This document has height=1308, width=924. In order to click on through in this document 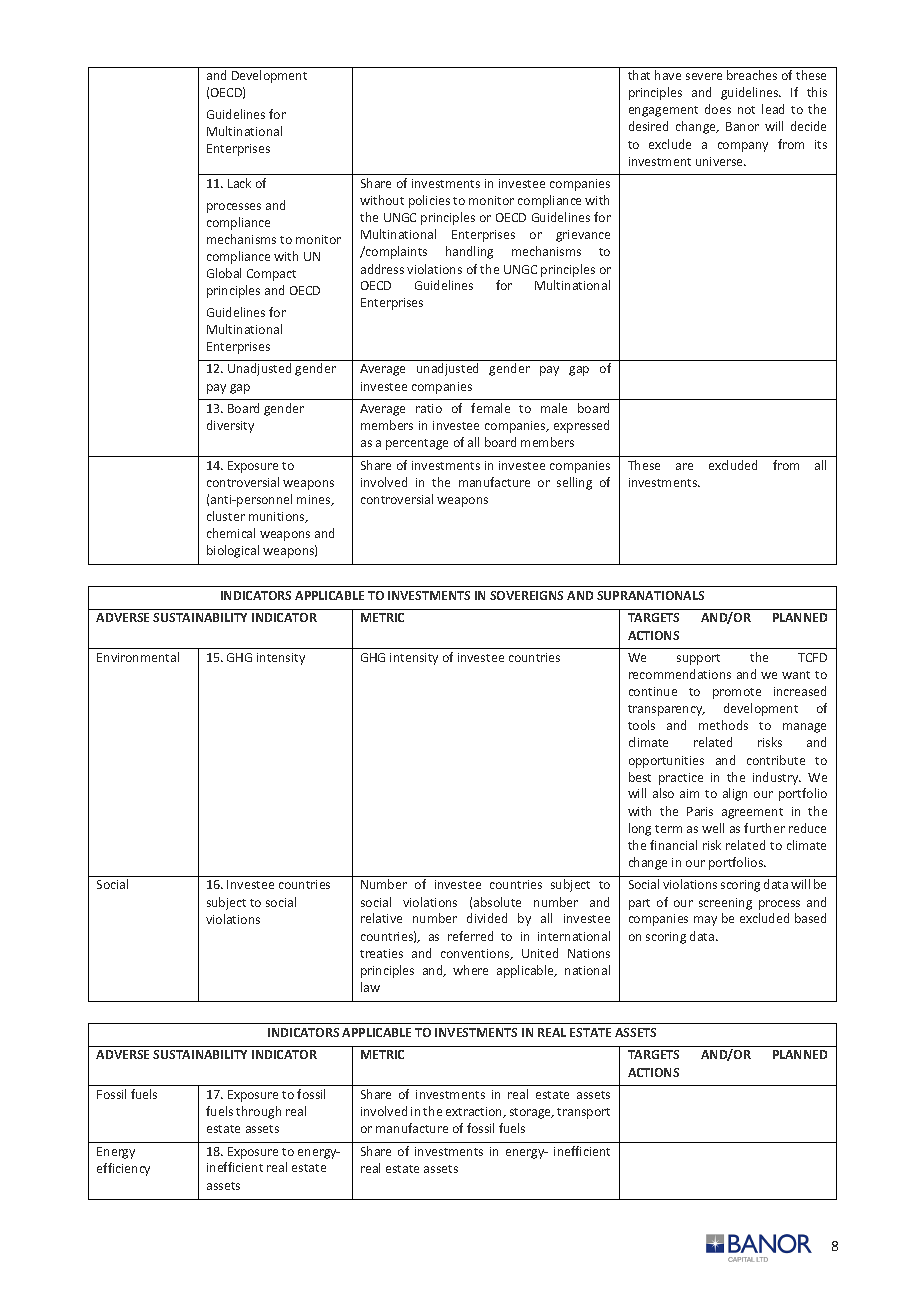, I will do `click(258, 1112)`.
